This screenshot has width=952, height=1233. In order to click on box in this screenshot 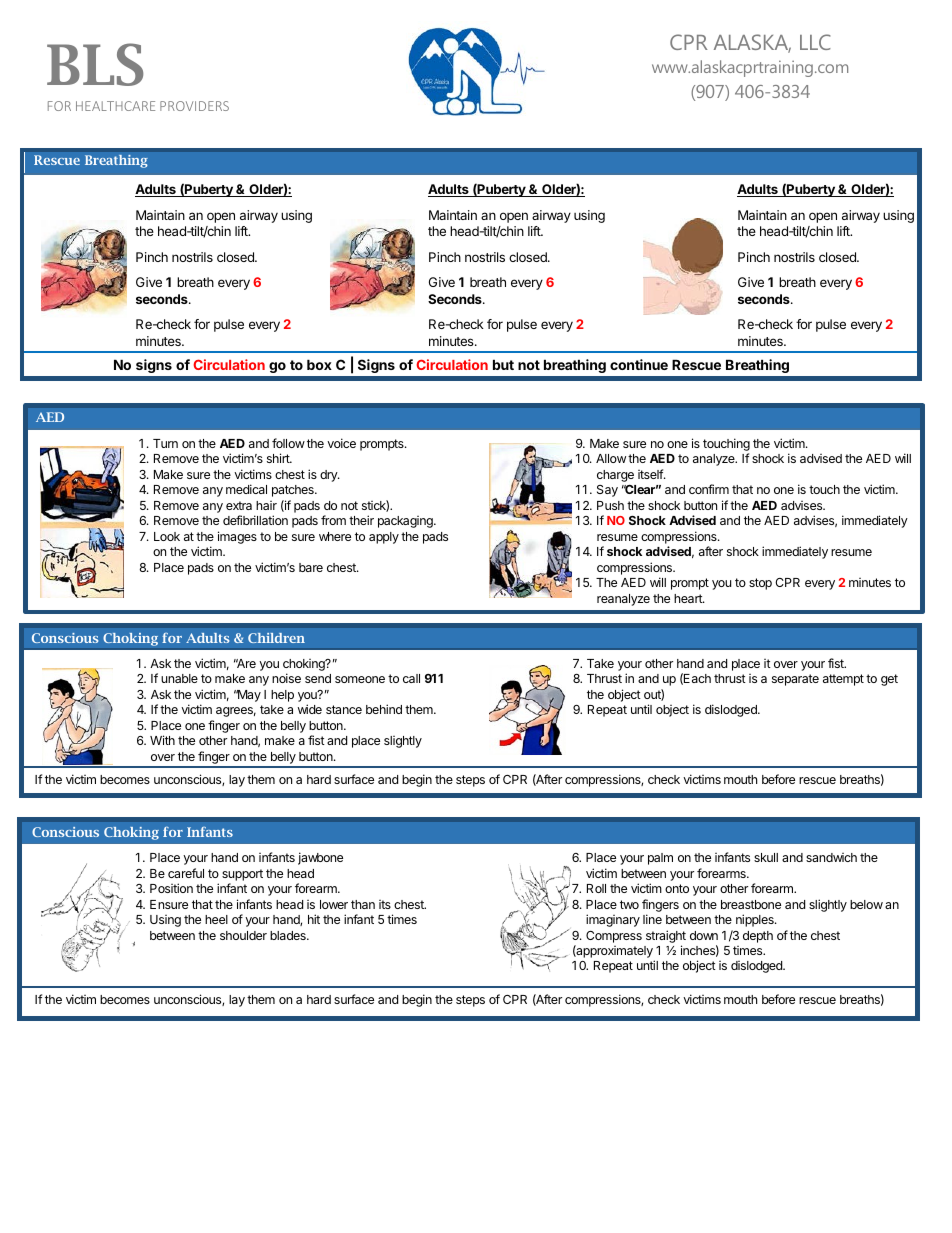, I will do `click(319, 364)`.
